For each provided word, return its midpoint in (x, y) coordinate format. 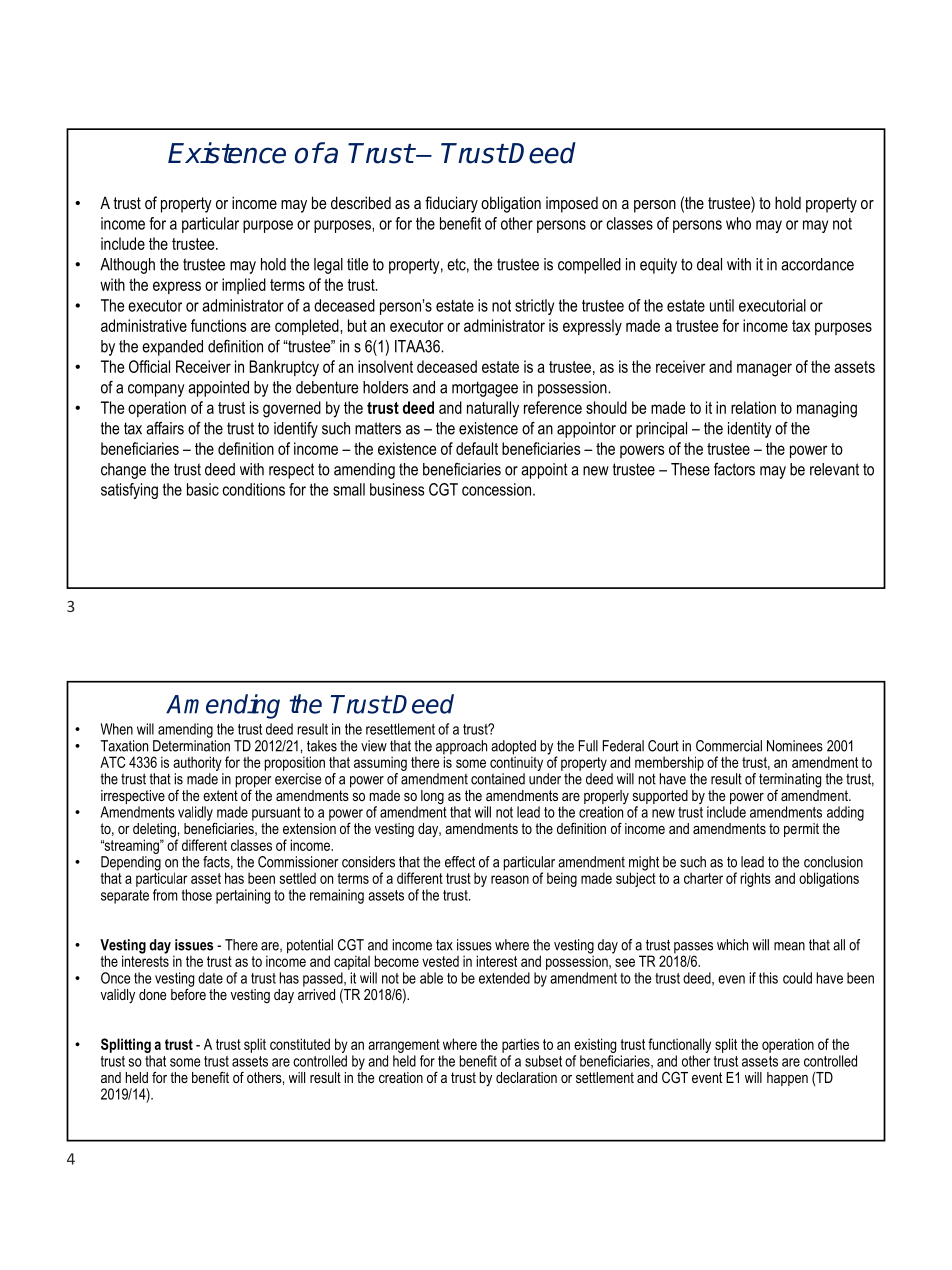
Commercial (729, 746)
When (117, 729)
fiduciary (451, 204)
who (738, 223)
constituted (300, 1044)
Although (127, 266)
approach (461, 748)
